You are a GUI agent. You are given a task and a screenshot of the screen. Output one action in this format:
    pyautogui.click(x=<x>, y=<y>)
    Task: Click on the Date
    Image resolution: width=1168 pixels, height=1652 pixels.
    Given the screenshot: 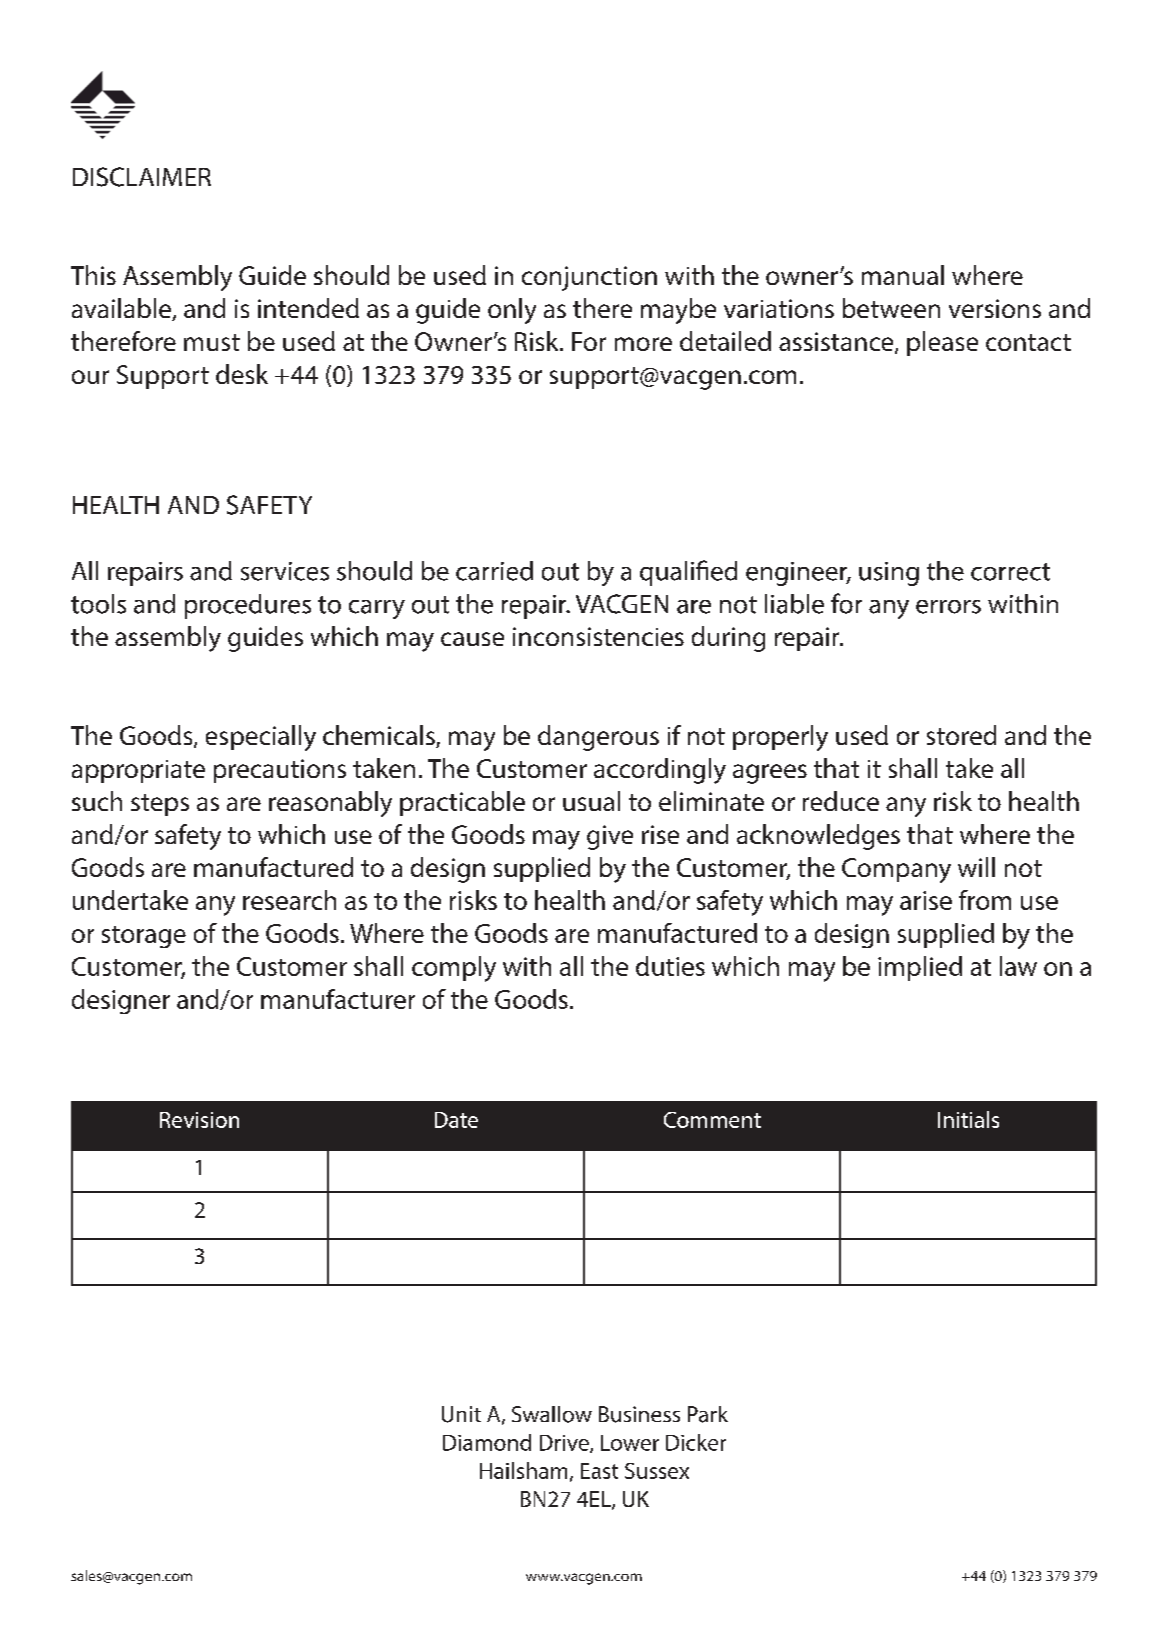 What is the action you would take?
    pyautogui.click(x=456, y=1120)
